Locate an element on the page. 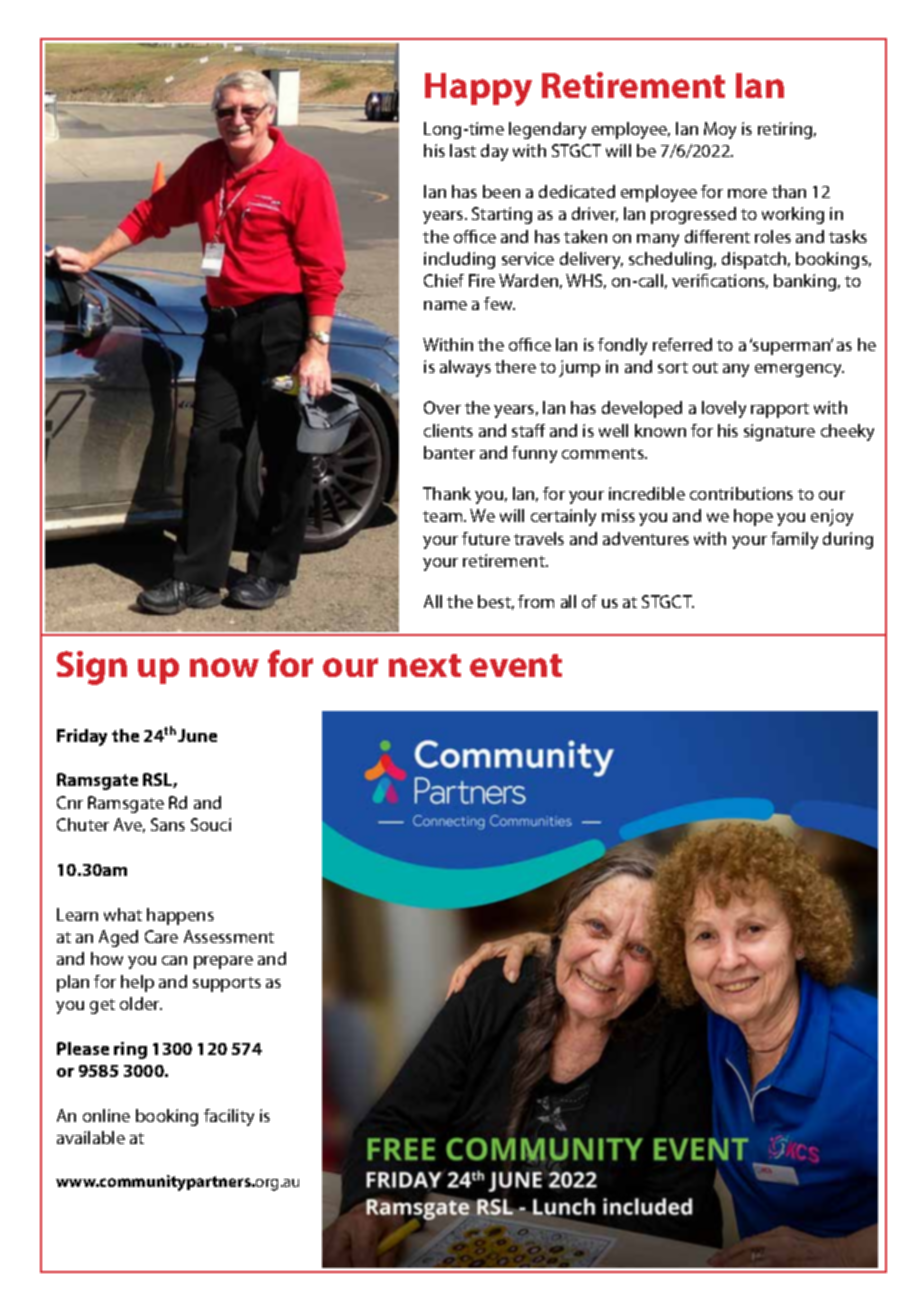  facility is located at coordinates (229, 1117).
